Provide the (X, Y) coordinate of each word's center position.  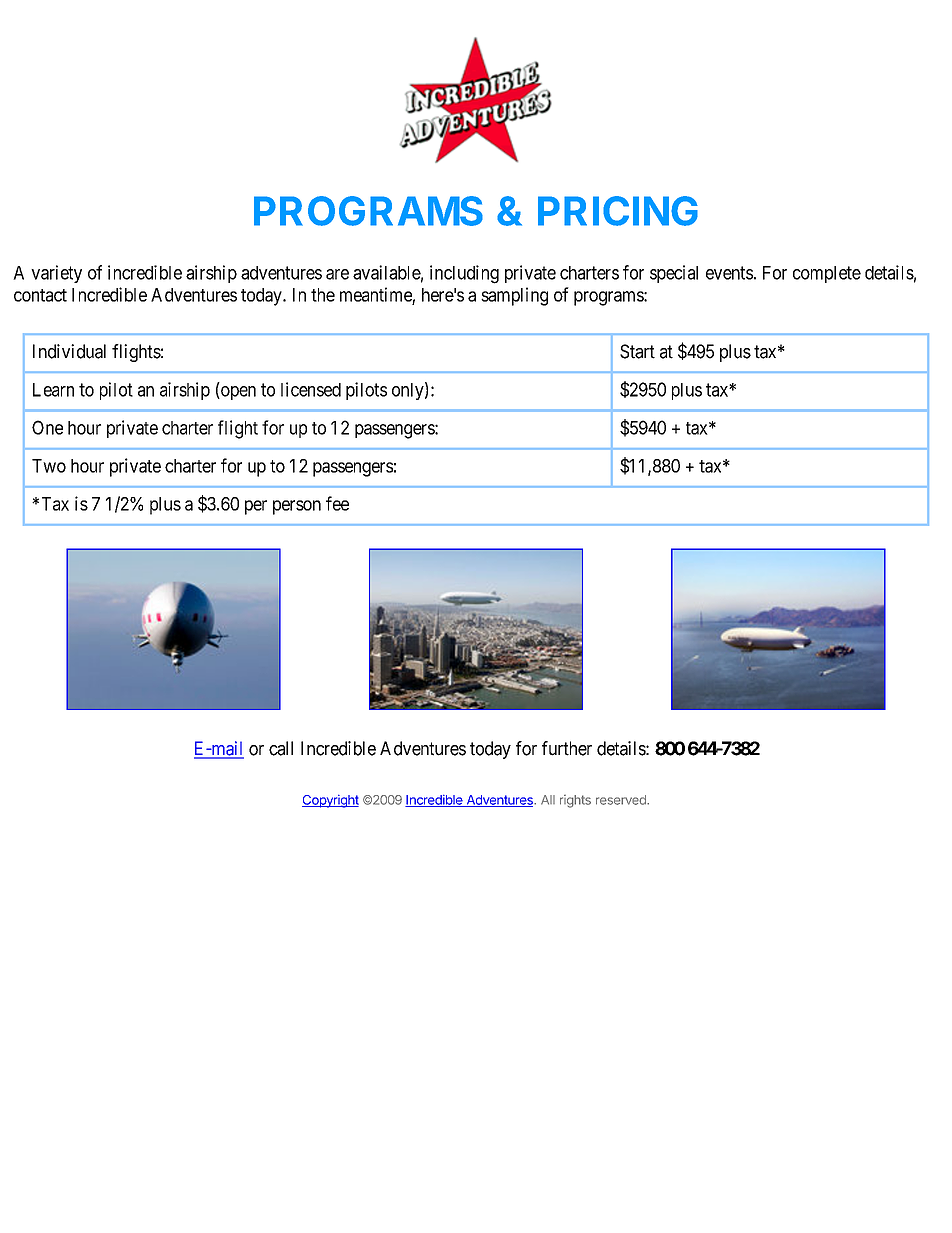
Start (637, 351)
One (47, 427)
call (281, 748)
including (464, 274)
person (297, 507)
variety (56, 274)
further (567, 748)
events (729, 273)
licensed (311, 389)
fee (337, 503)
